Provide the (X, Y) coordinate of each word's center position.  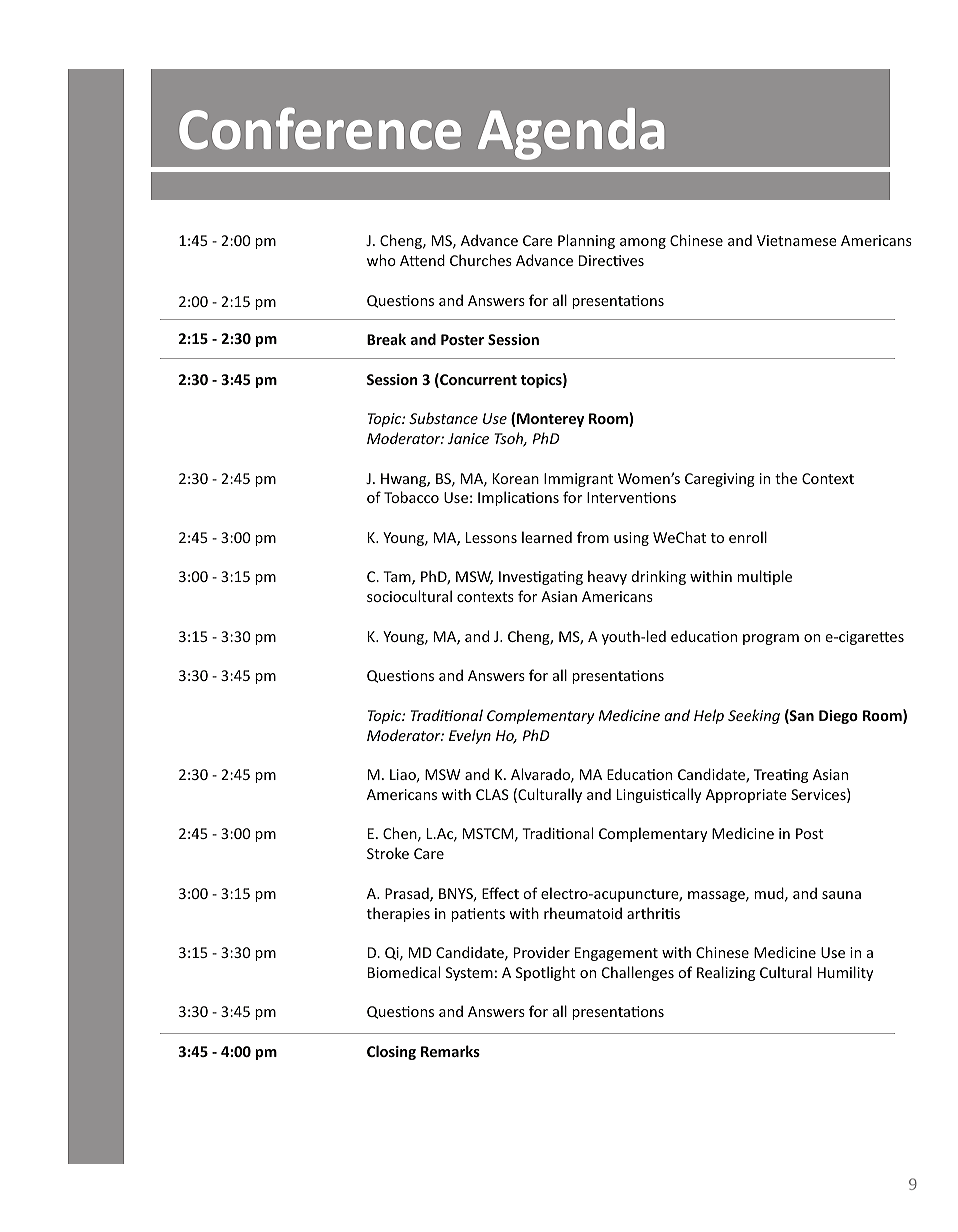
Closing (391, 1052)
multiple (764, 577)
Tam (398, 578)
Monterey (550, 420)
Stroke (388, 853)
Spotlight (546, 973)
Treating (781, 776)
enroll (748, 537)
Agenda (571, 134)
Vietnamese (797, 240)
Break (386, 339)
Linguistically (659, 795)
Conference (320, 128)
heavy (607, 577)
